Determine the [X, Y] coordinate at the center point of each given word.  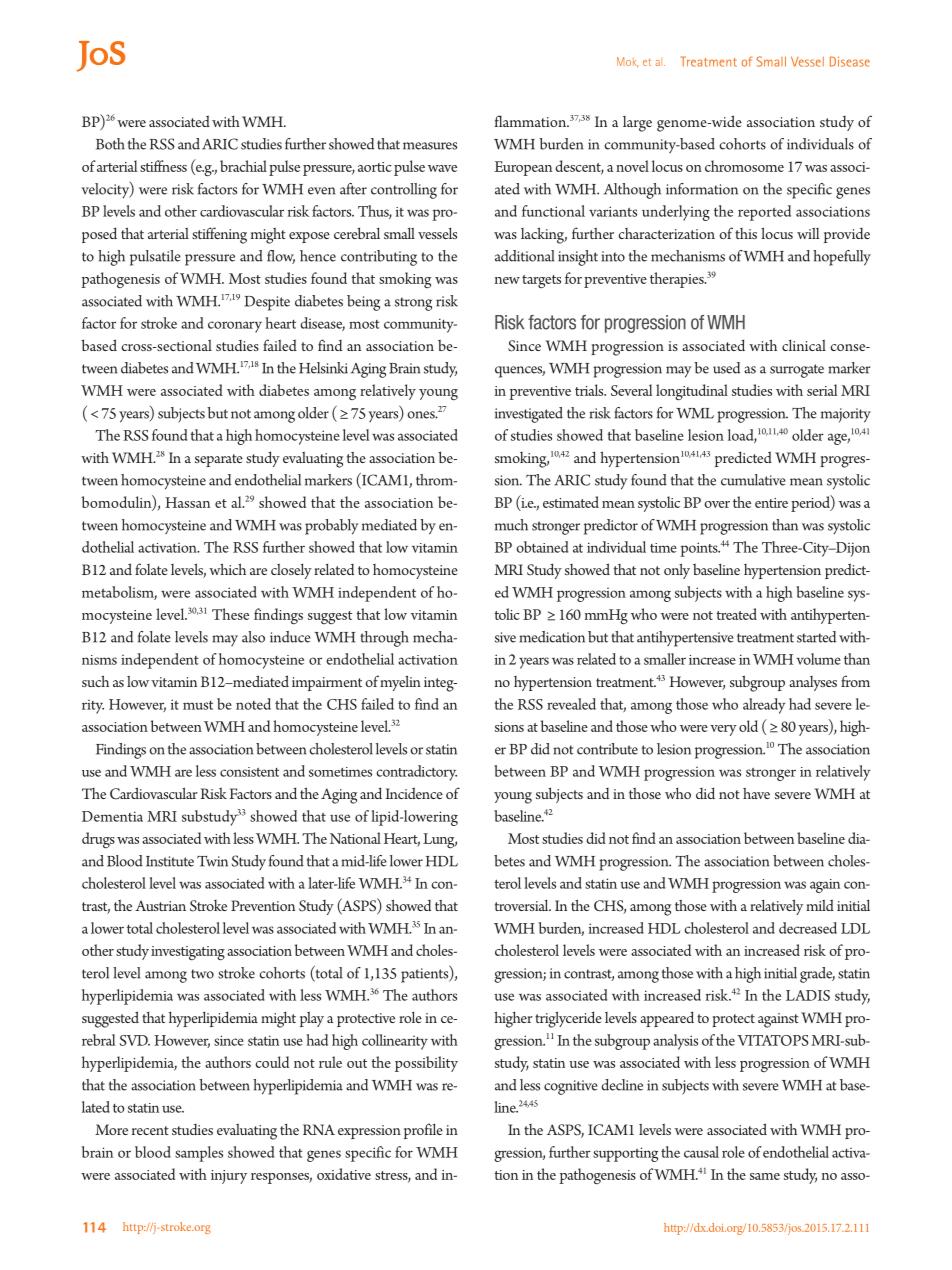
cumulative [753, 480]
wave [442, 168]
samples [199, 1154]
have [756, 793]
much [511, 525]
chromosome [744, 166]
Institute [170, 861]
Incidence [414, 793]
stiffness [163, 166]
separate [219, 460]
